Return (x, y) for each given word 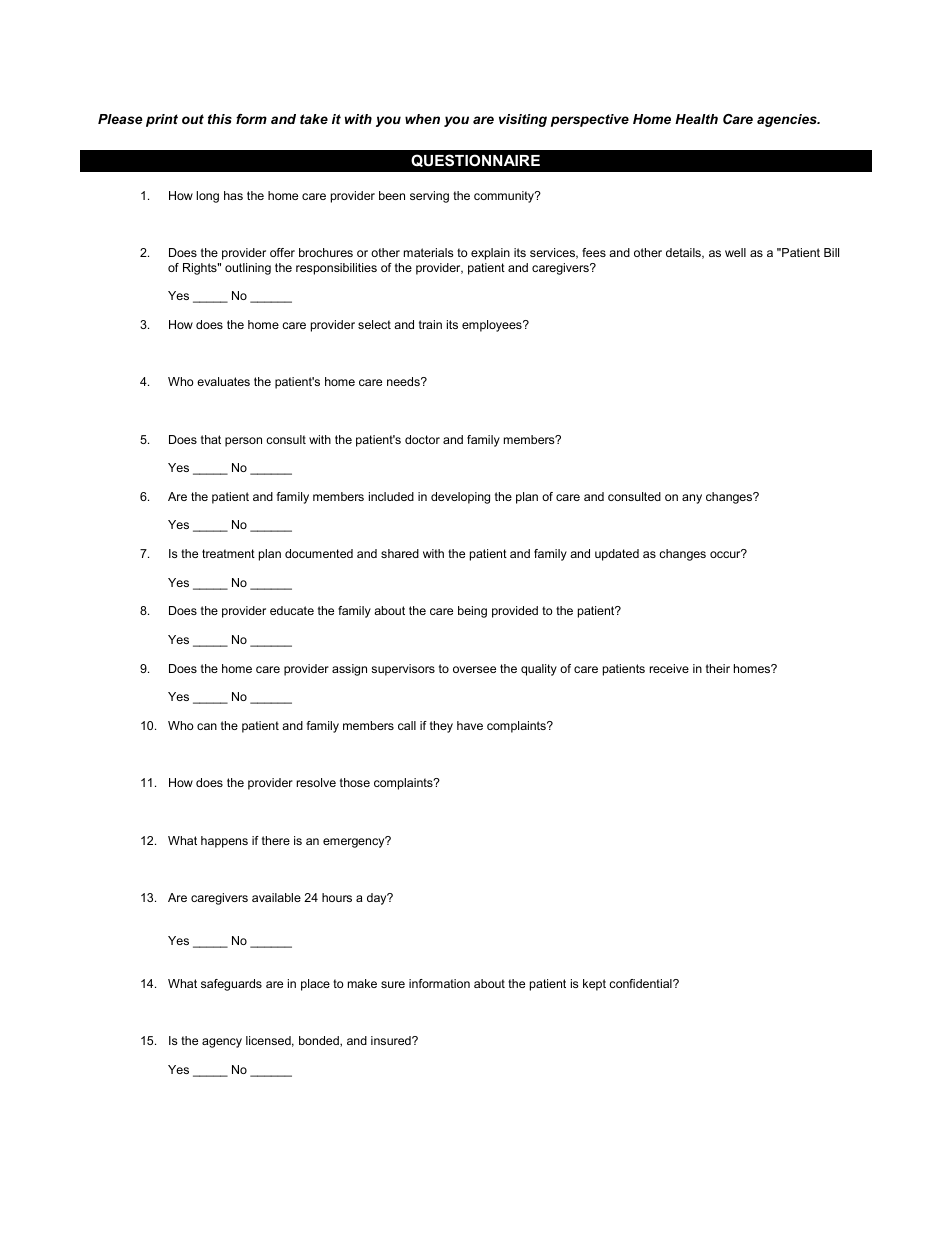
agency (222, 1043)
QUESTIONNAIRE (475, 160)
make (362, 983)
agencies (788, 120)
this (220, 119)
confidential (641, 983)
